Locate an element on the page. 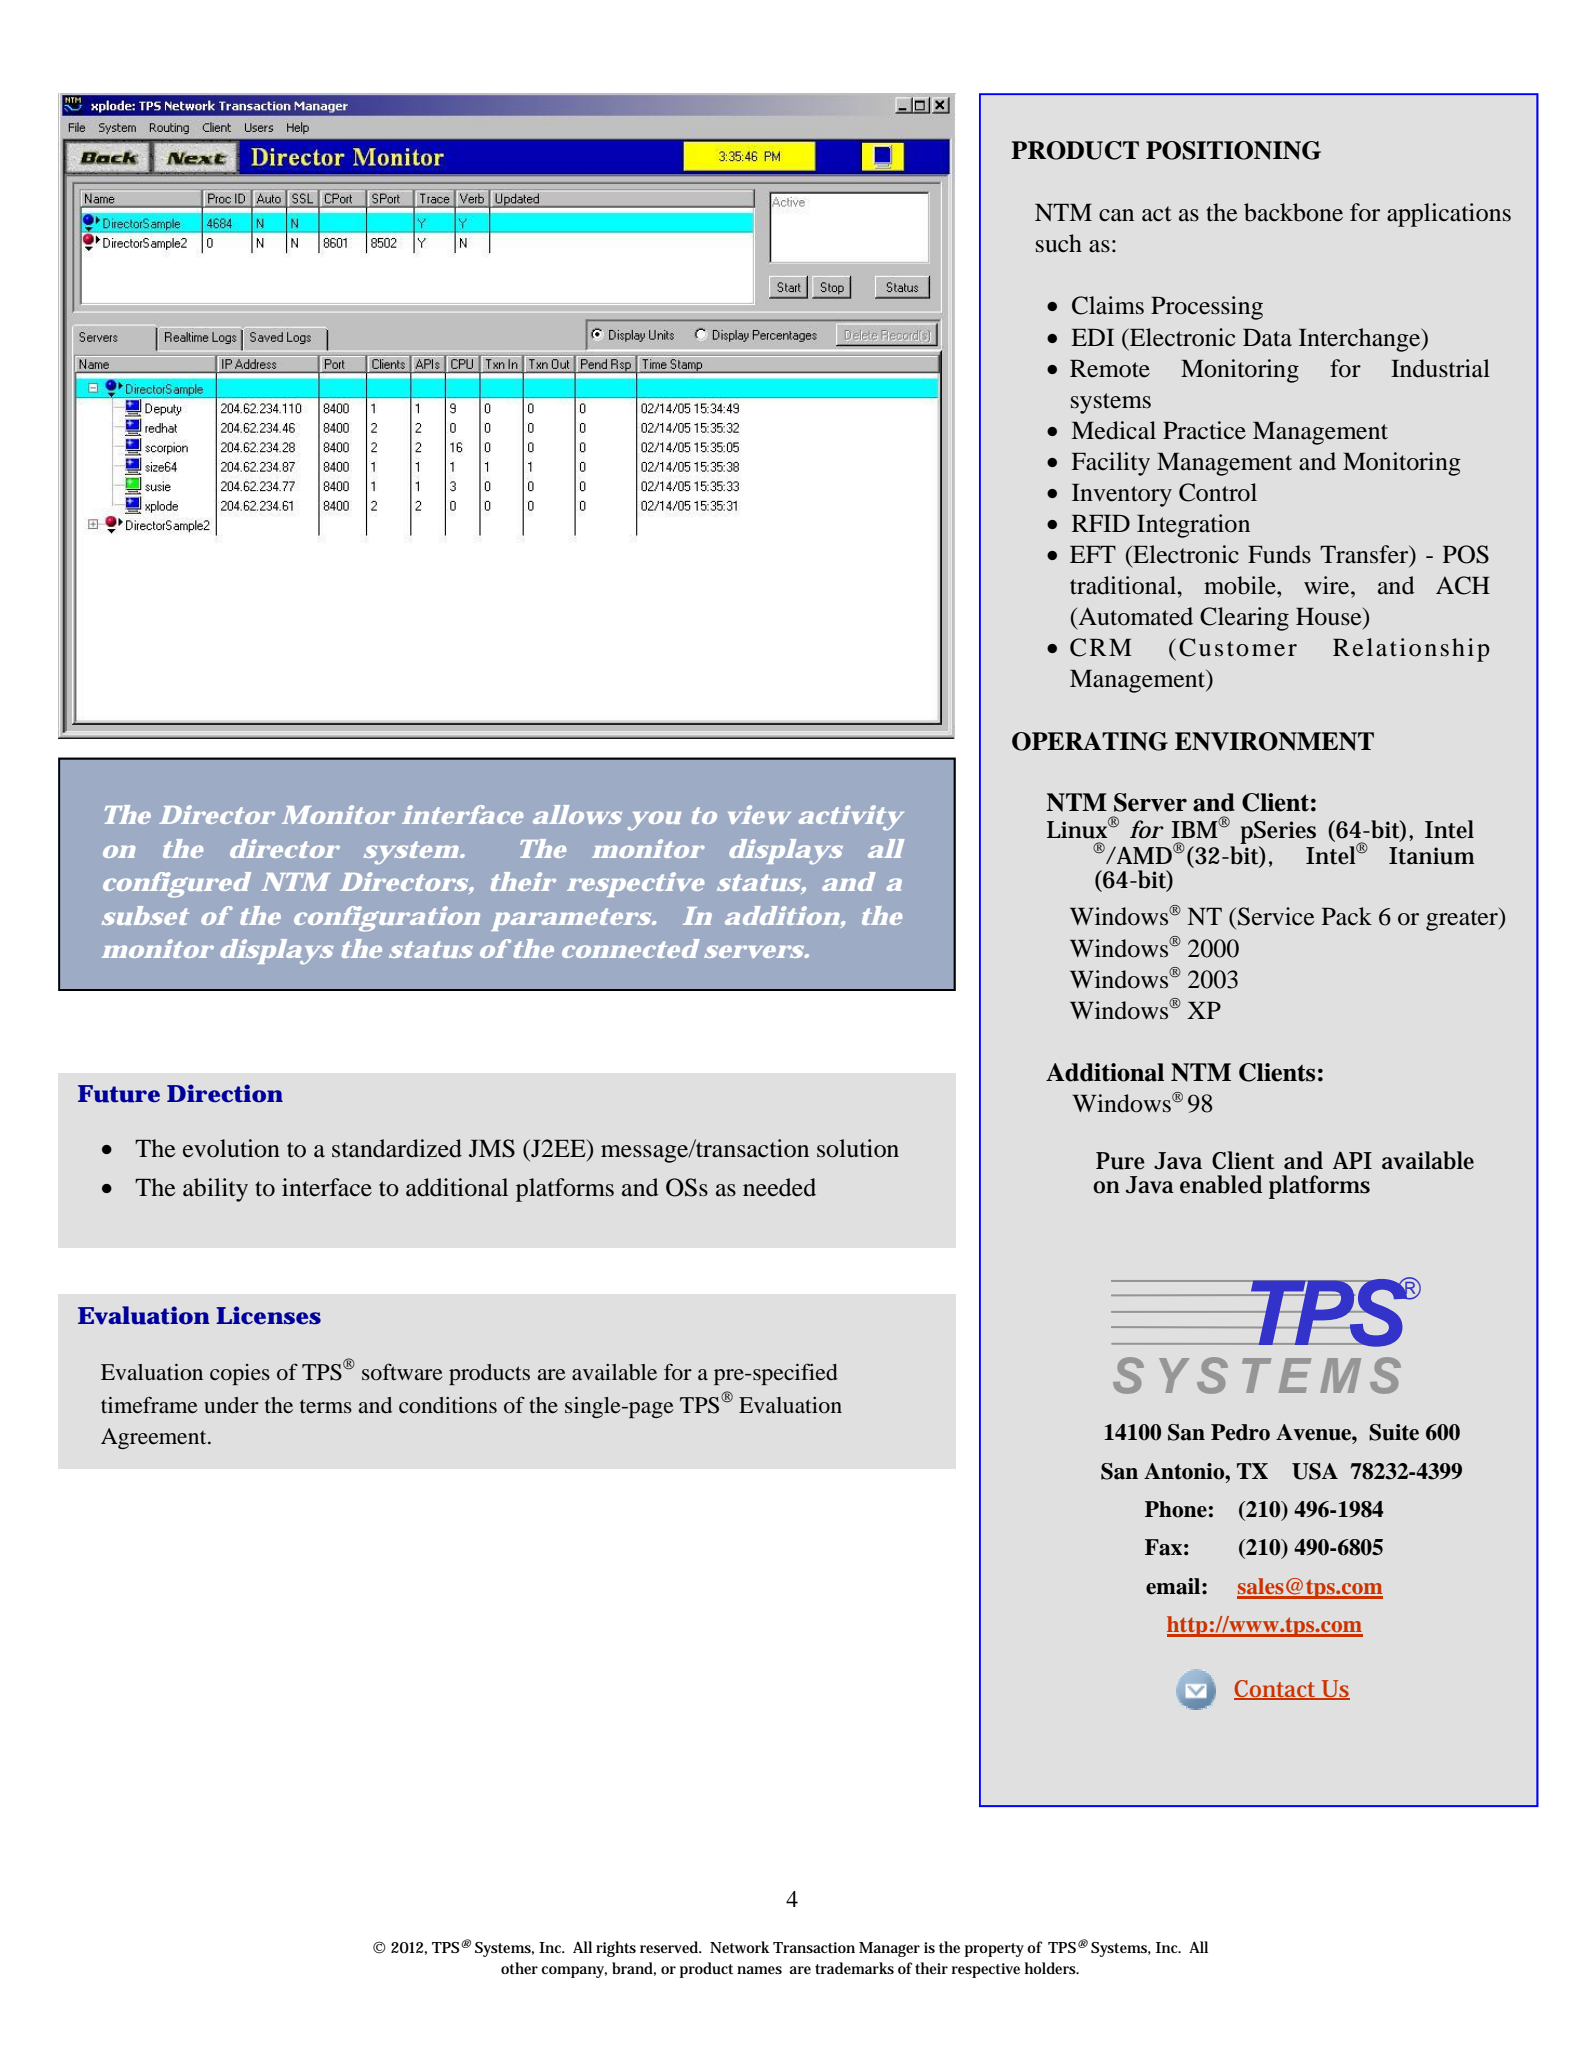  solution is located at coordinates (858, 1148).
